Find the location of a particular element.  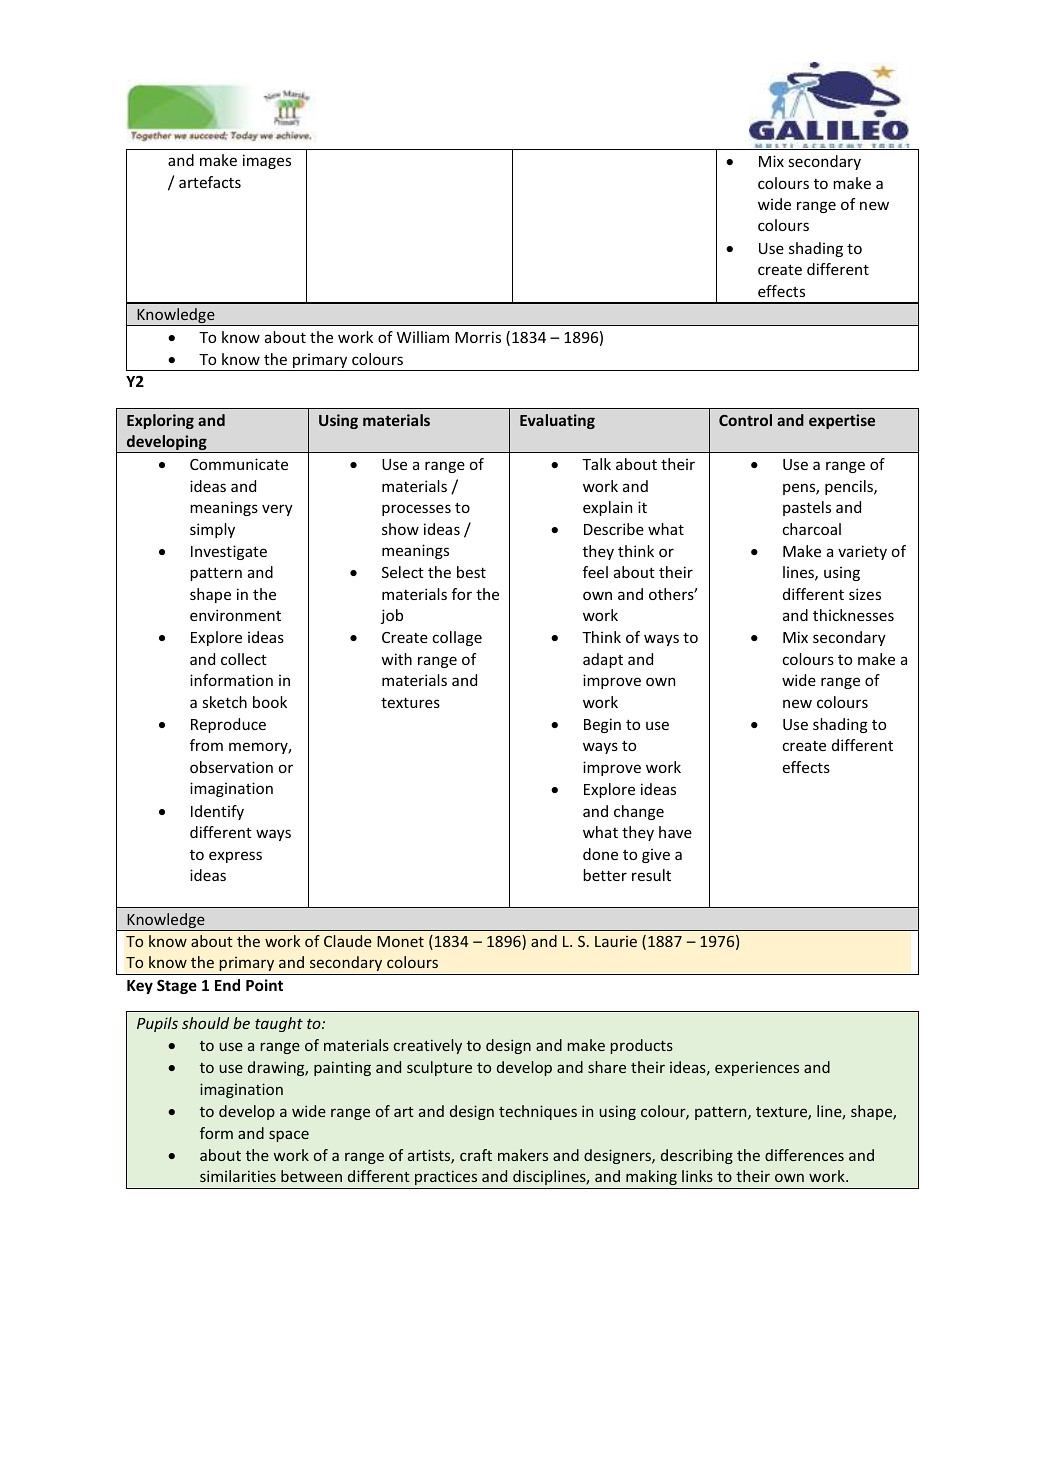

Control is located at coordinates (745, 420).
